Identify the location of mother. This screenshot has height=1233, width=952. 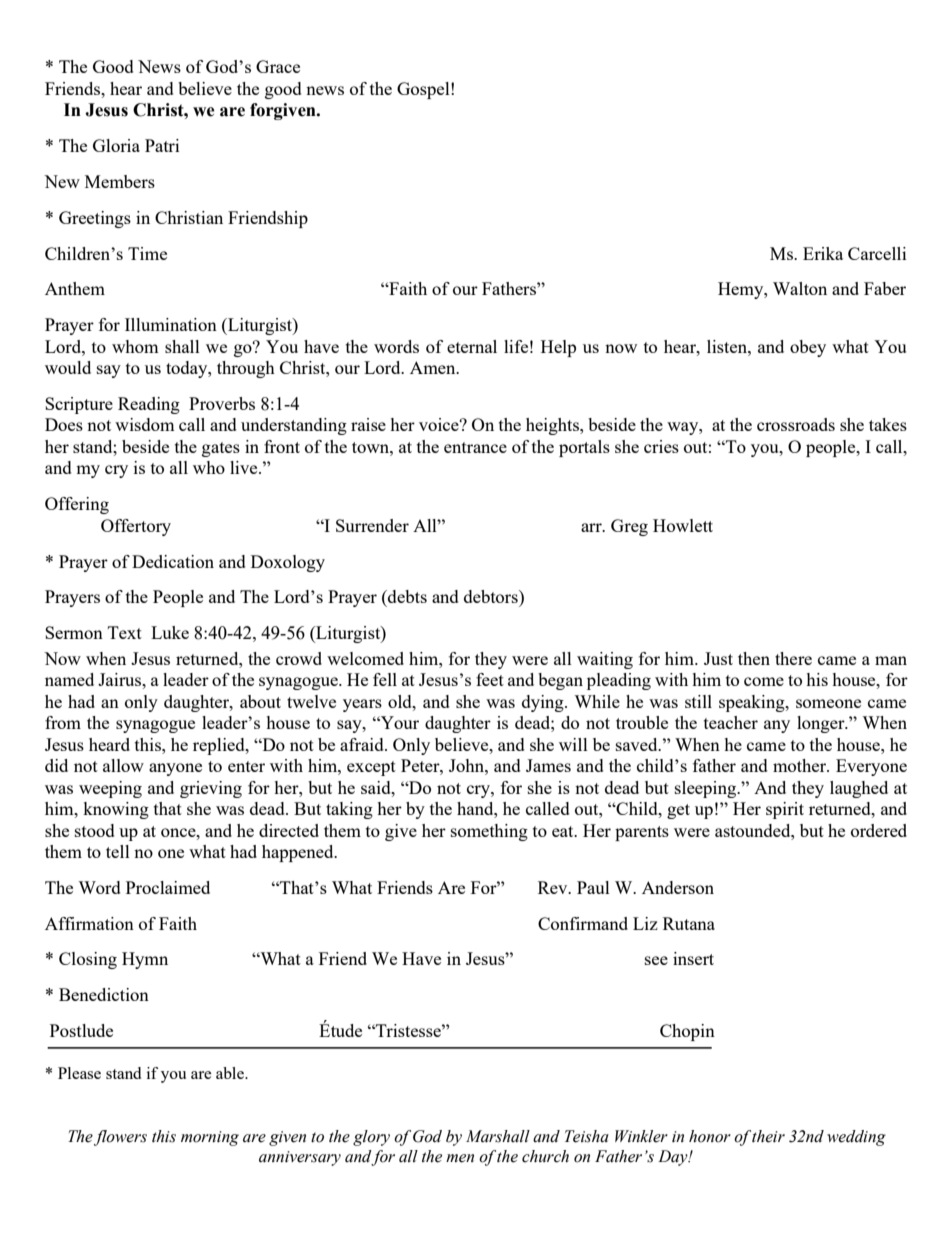
(800, 765).
